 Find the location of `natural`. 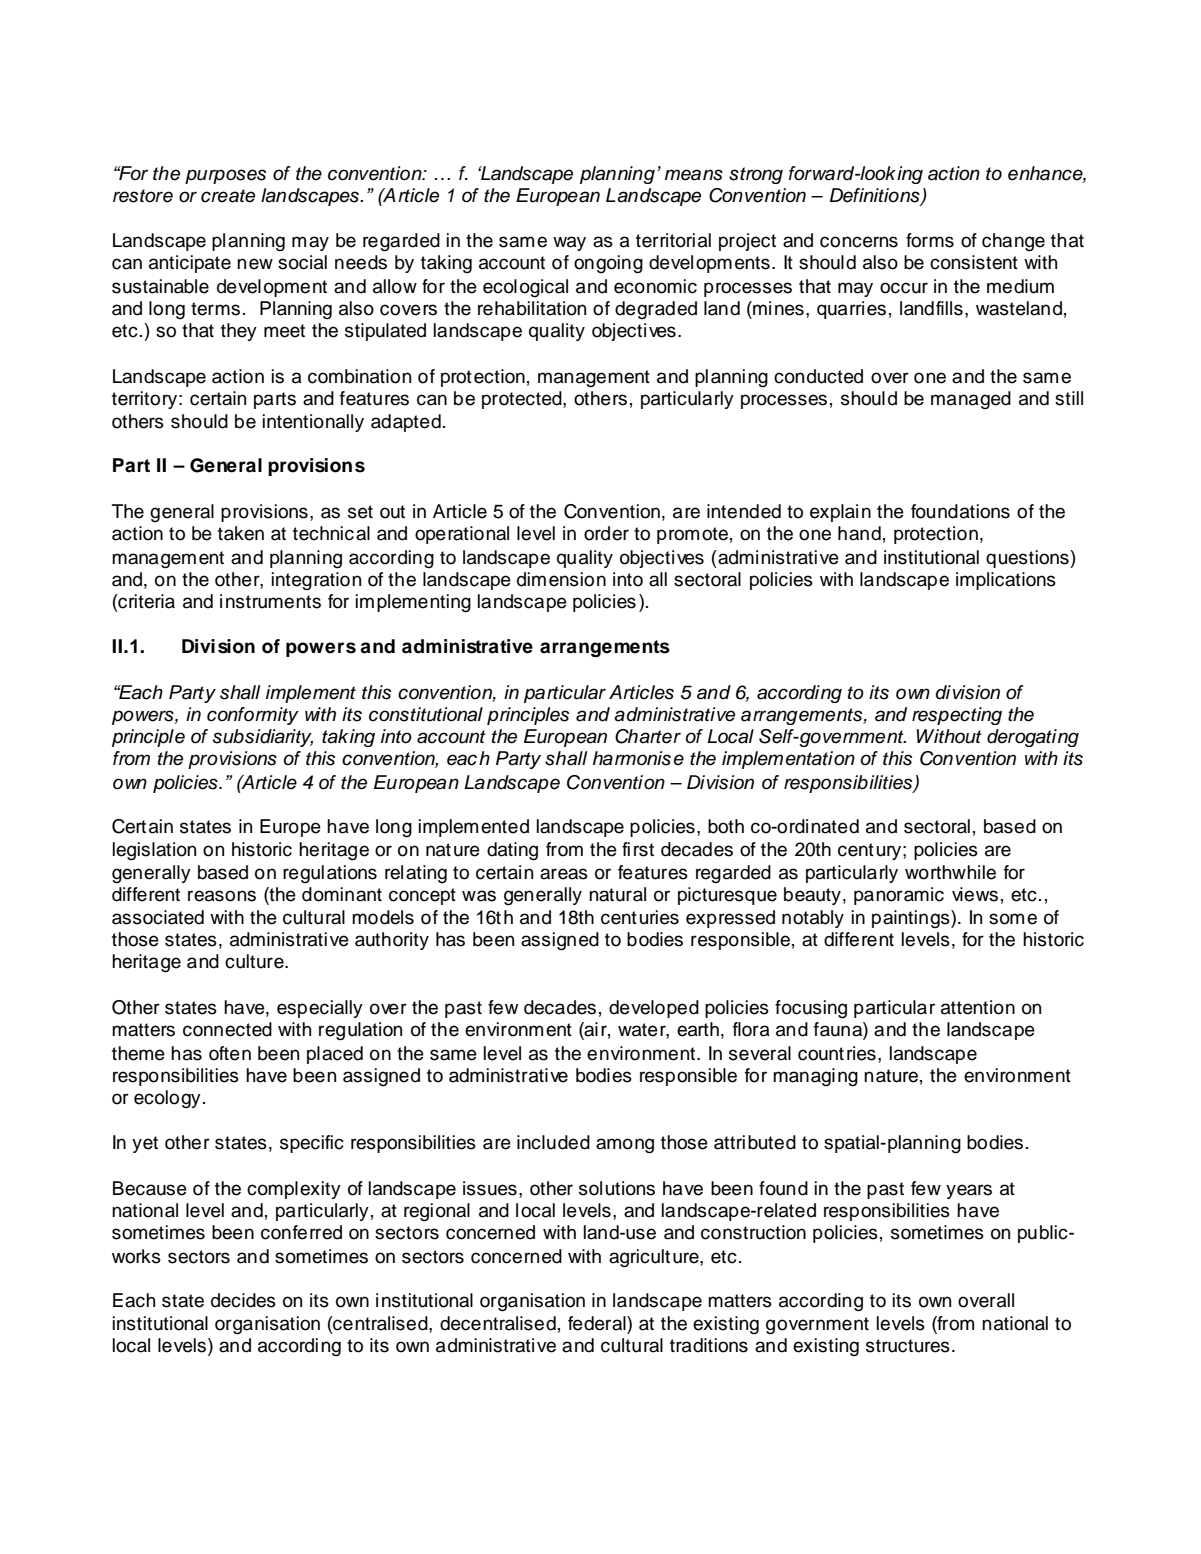

natural is located at coordinates (617, 894).
